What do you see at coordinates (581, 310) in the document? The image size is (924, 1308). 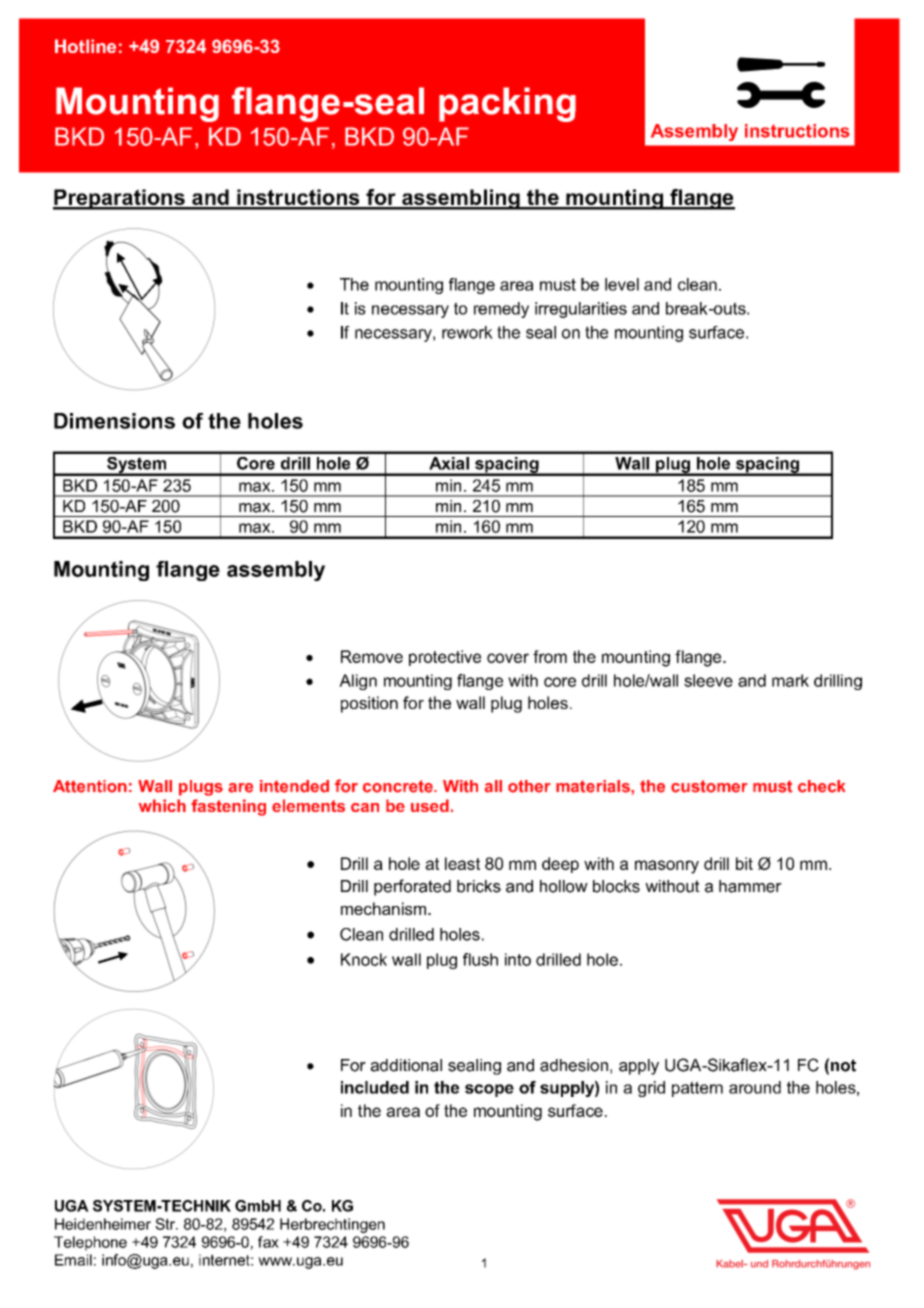 I see `irregularities` at bounding box center [581, 310].
